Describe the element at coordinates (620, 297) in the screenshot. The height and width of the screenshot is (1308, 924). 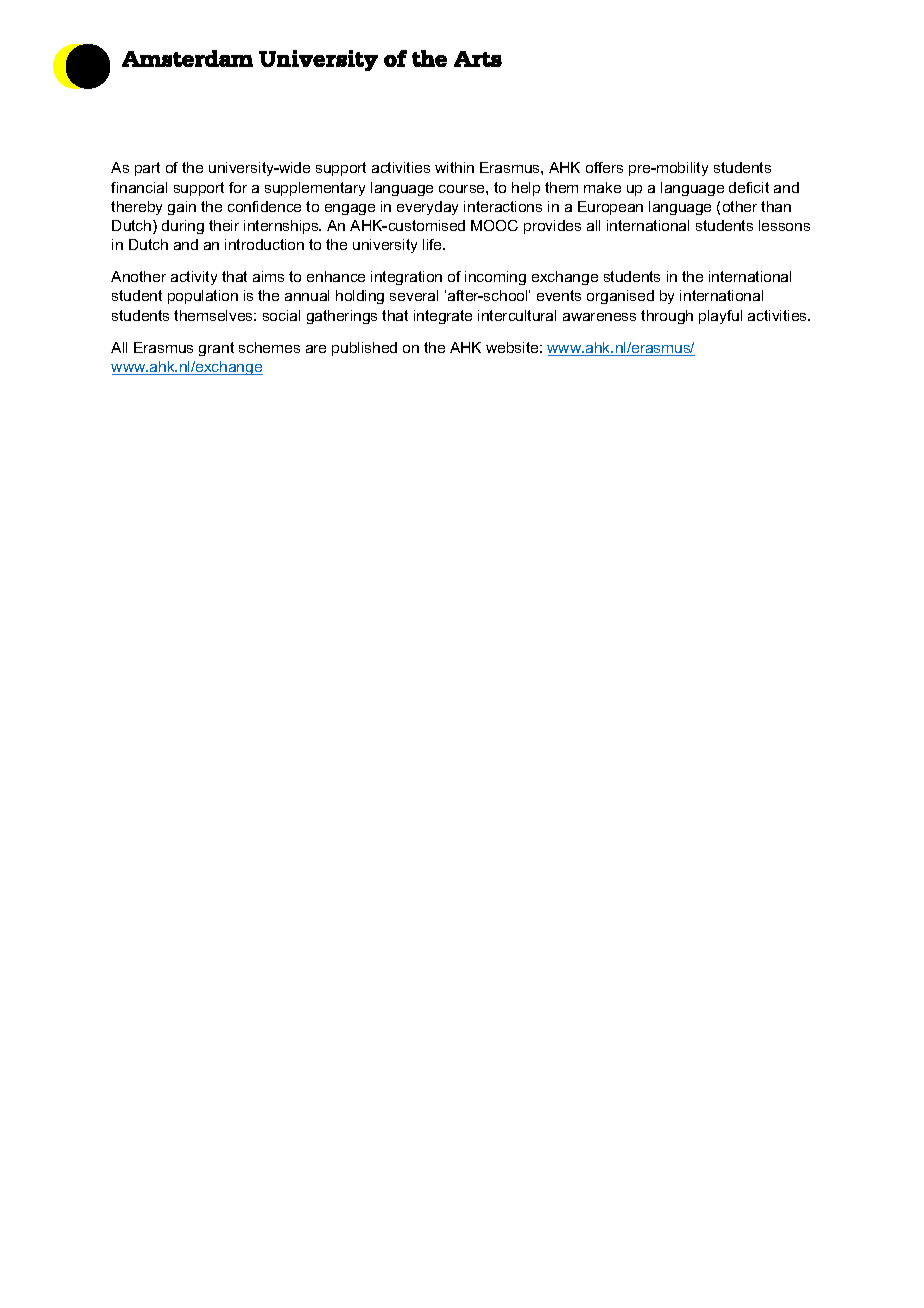
I see `organised` at that location.
